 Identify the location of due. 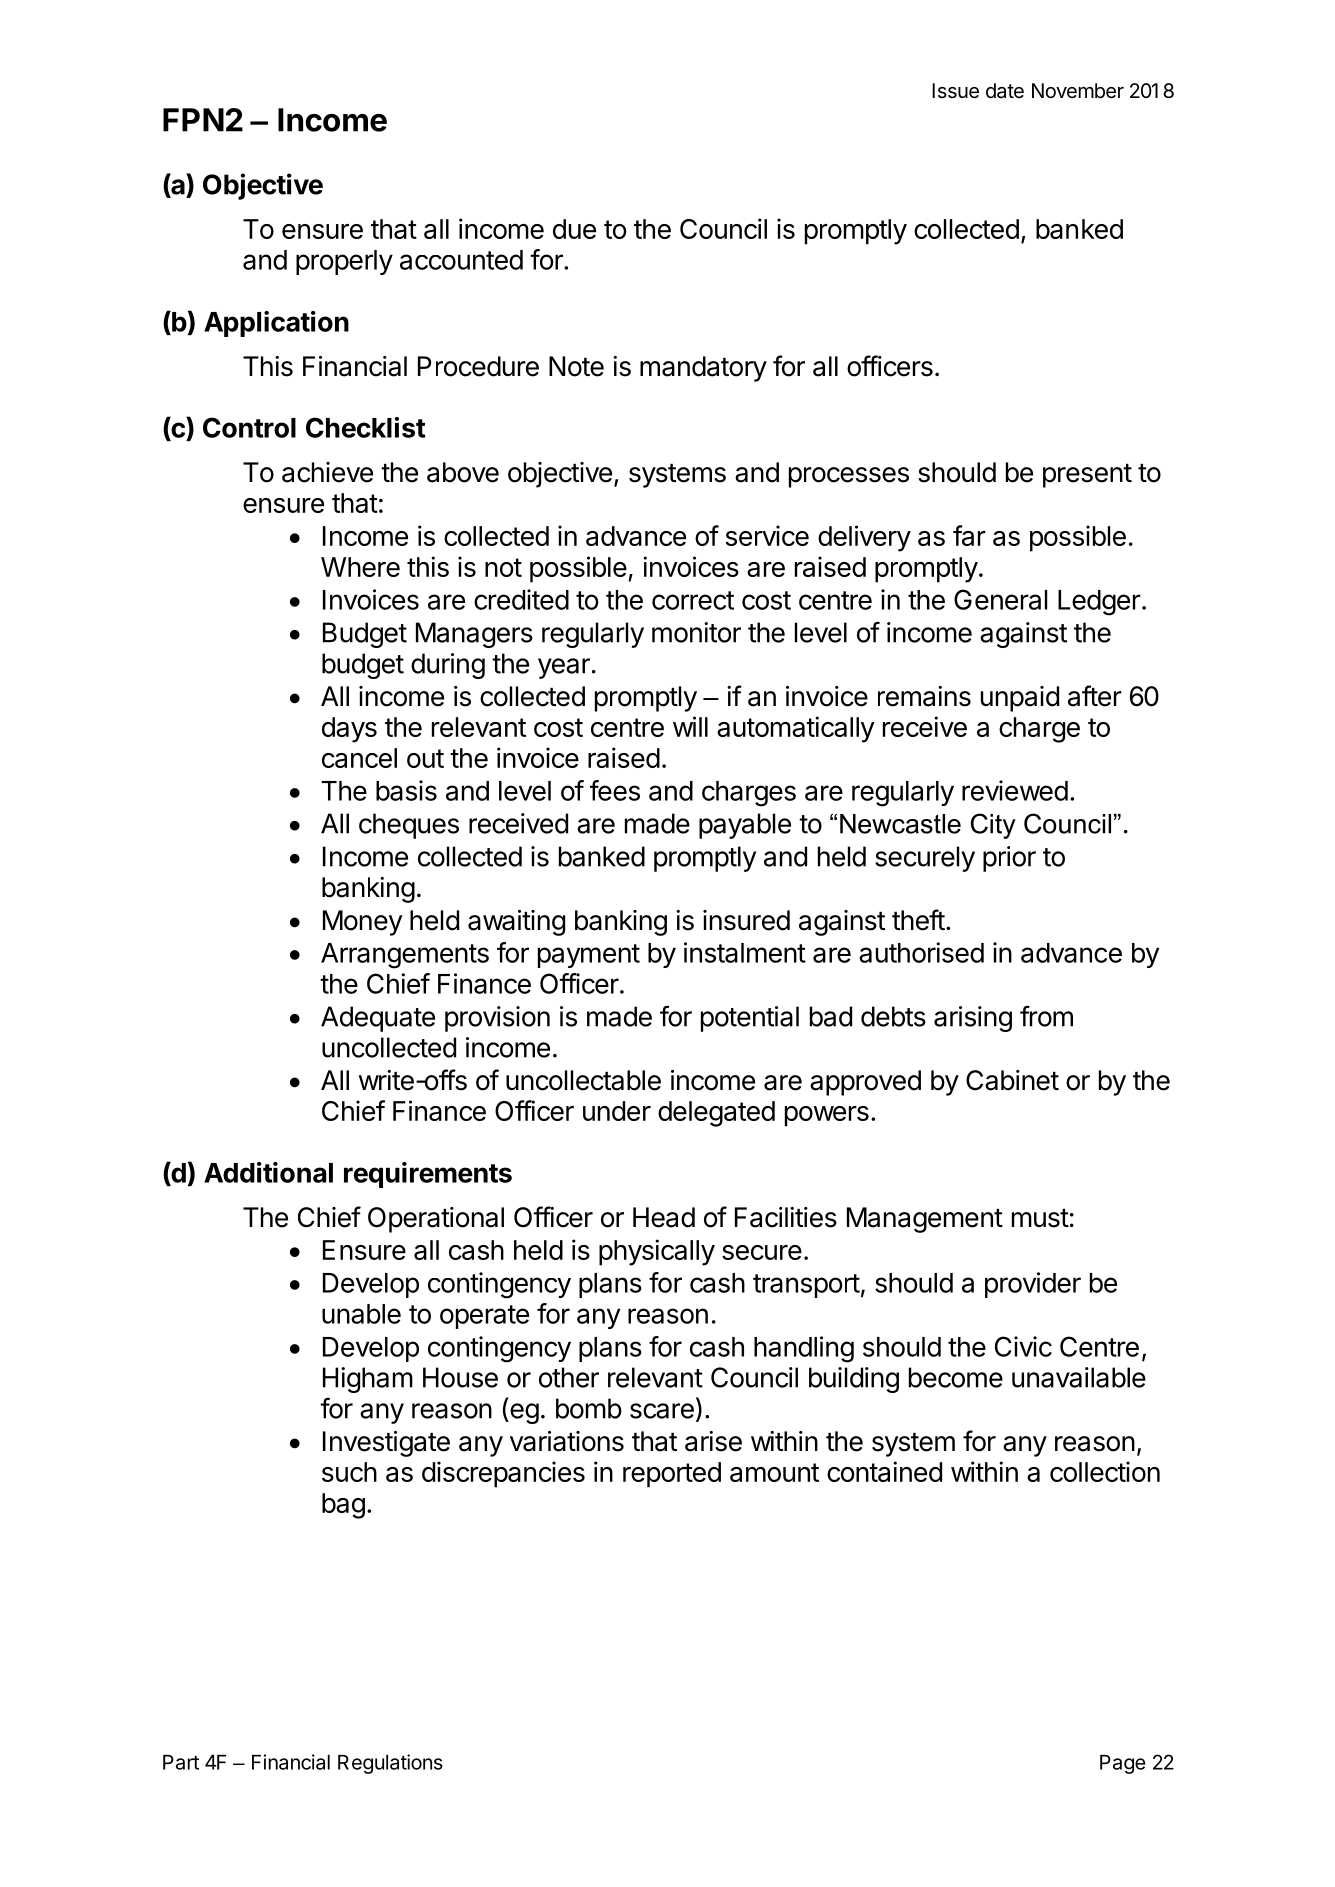
(574, 229).
